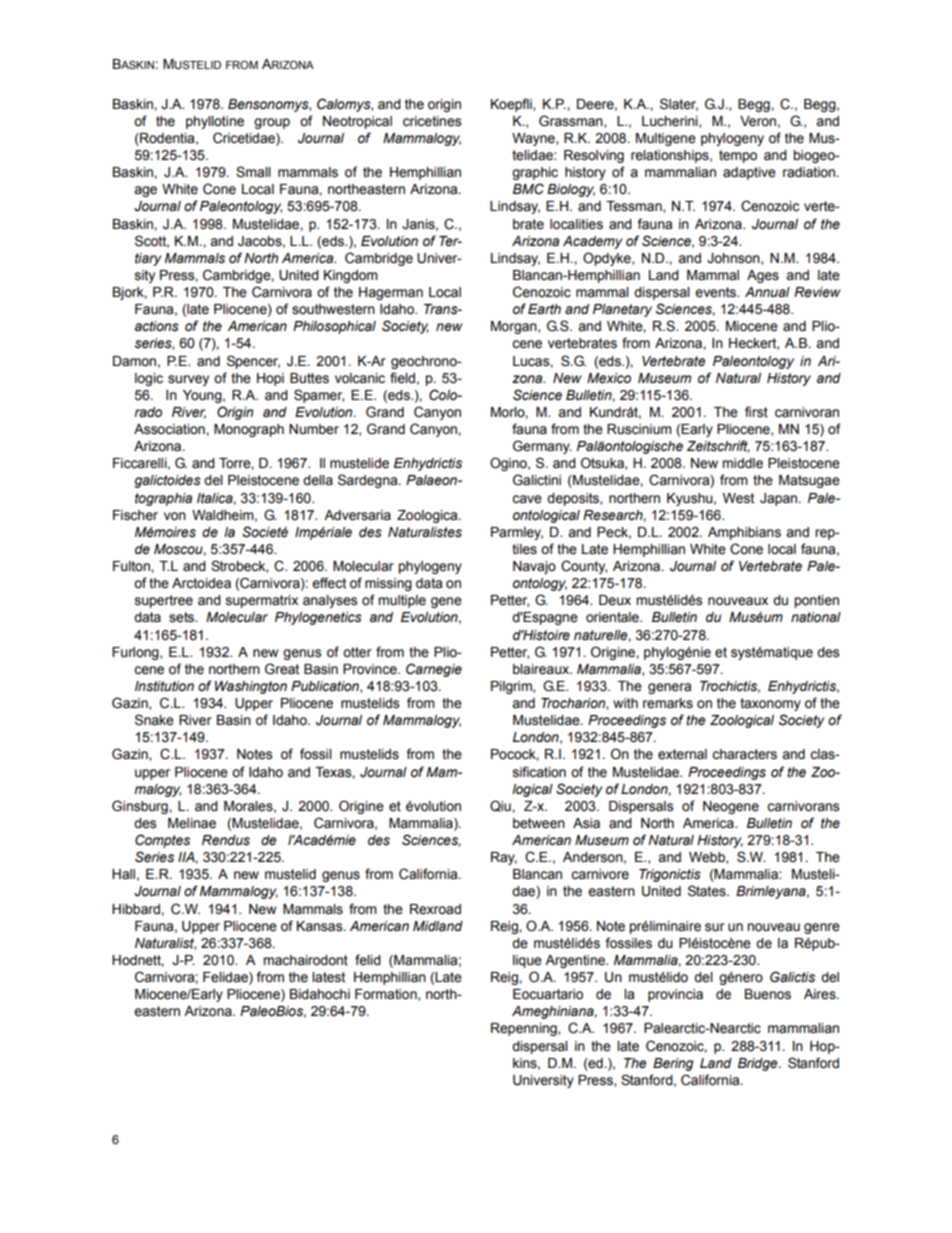 The width and height of the document is (952, 1233). Describe the element at coordinates (154, 720) in the document. I see `Snake` at that location.
